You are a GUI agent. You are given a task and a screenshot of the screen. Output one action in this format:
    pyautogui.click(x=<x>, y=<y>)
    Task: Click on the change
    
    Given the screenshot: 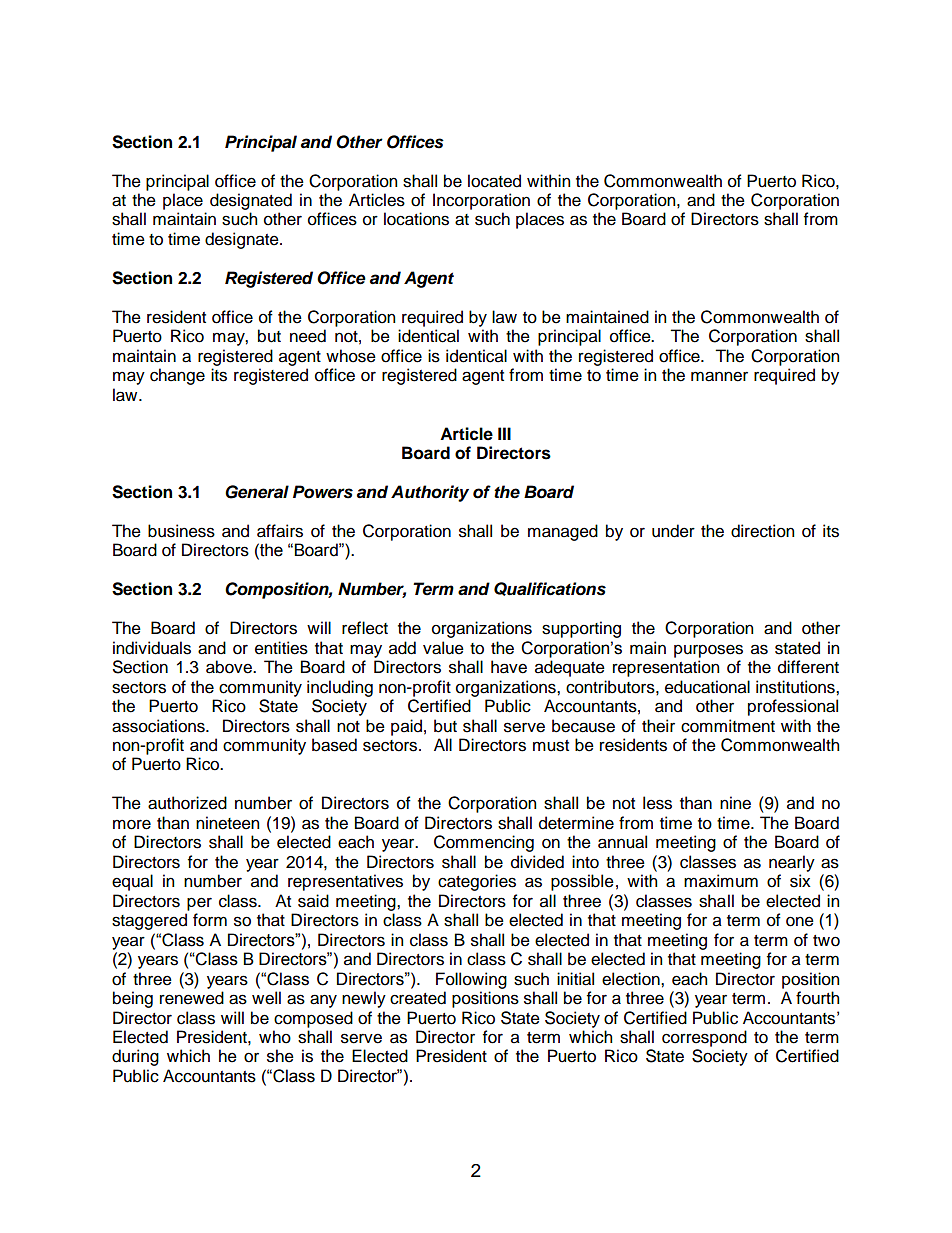 What is the action you would take?
    pyautogui.click(x=177, y=376)
